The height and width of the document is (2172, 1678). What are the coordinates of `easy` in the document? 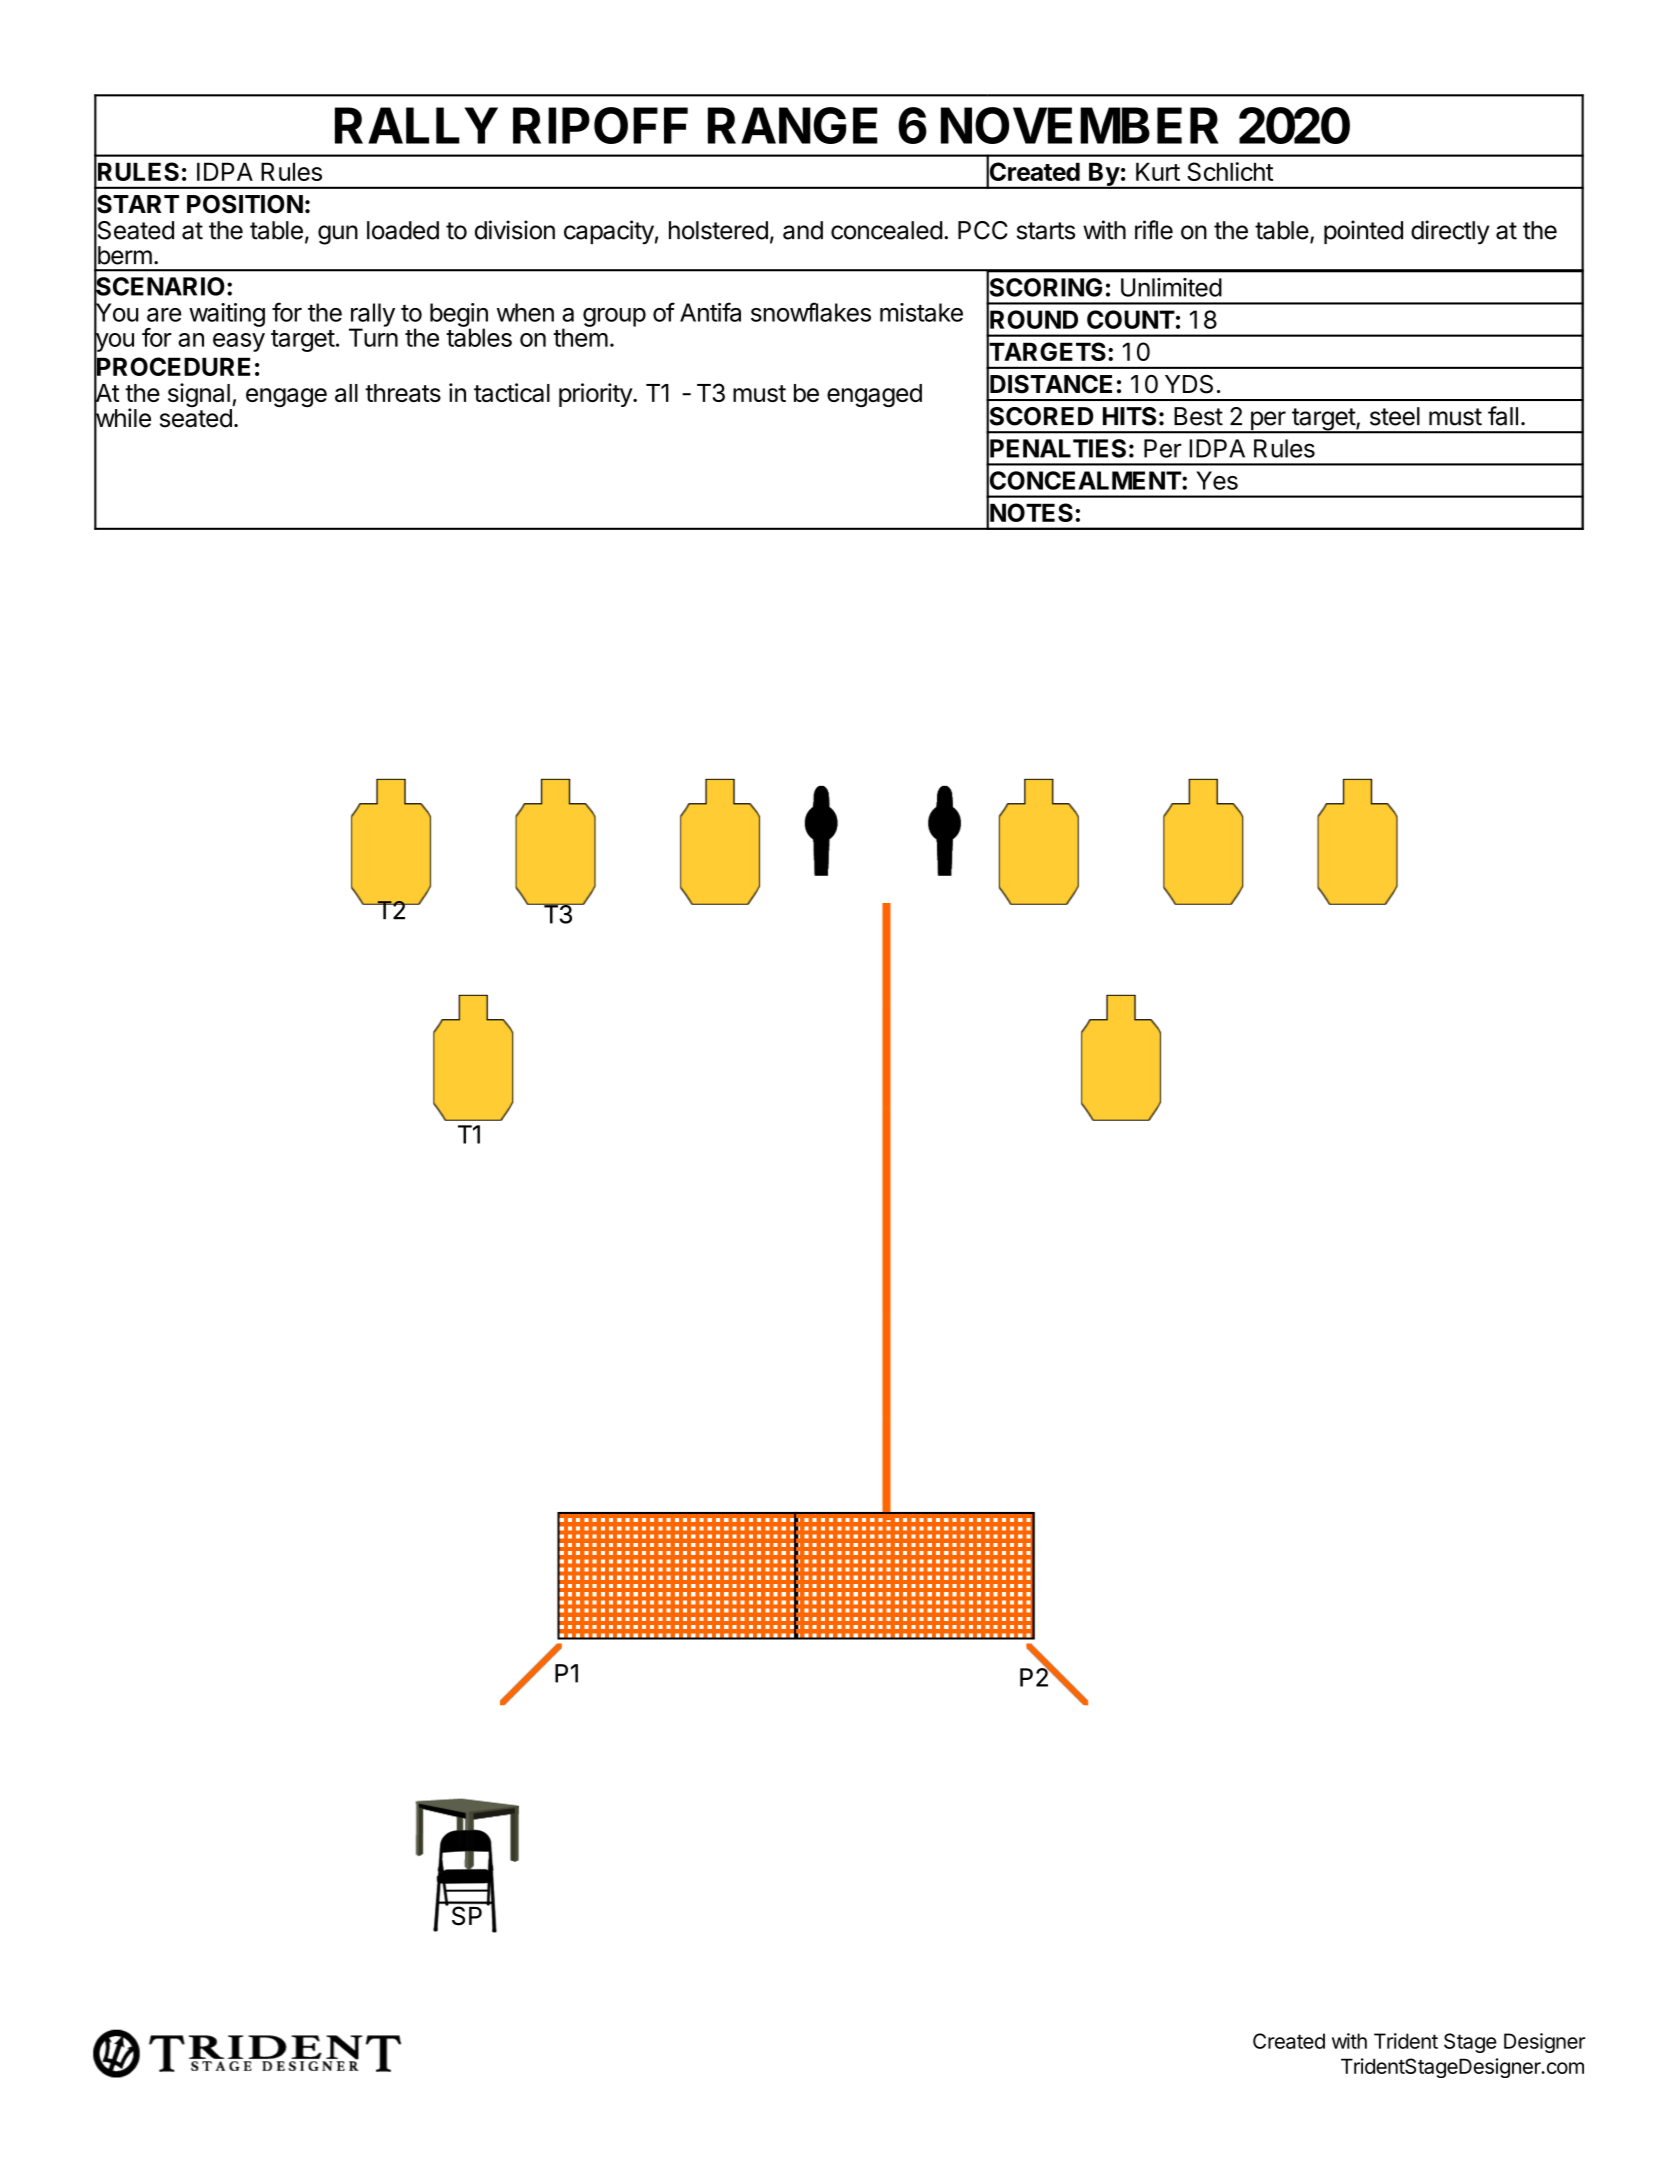 It's located at (239, 342).
